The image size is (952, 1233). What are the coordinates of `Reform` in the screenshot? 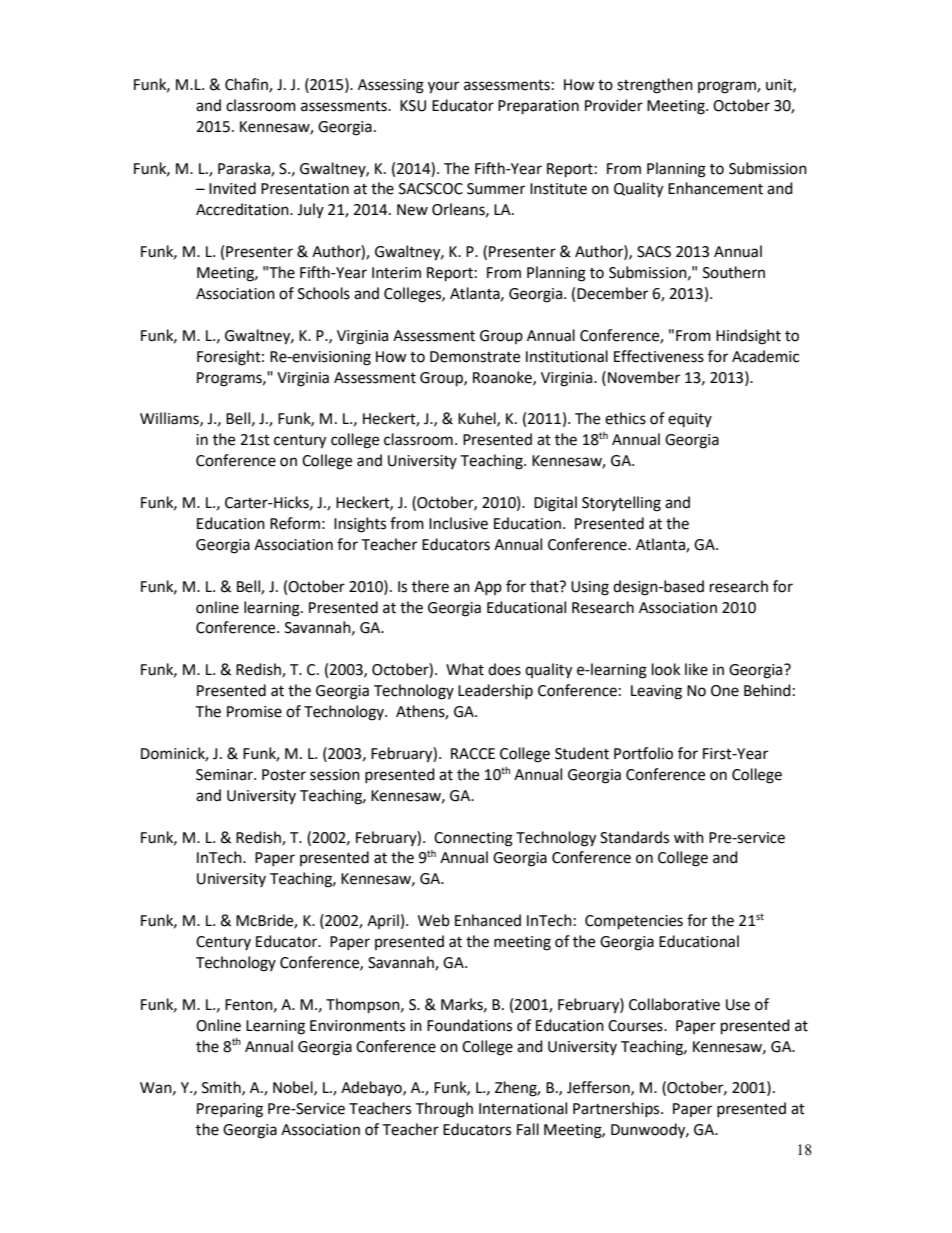 It's located at (295, 523).
